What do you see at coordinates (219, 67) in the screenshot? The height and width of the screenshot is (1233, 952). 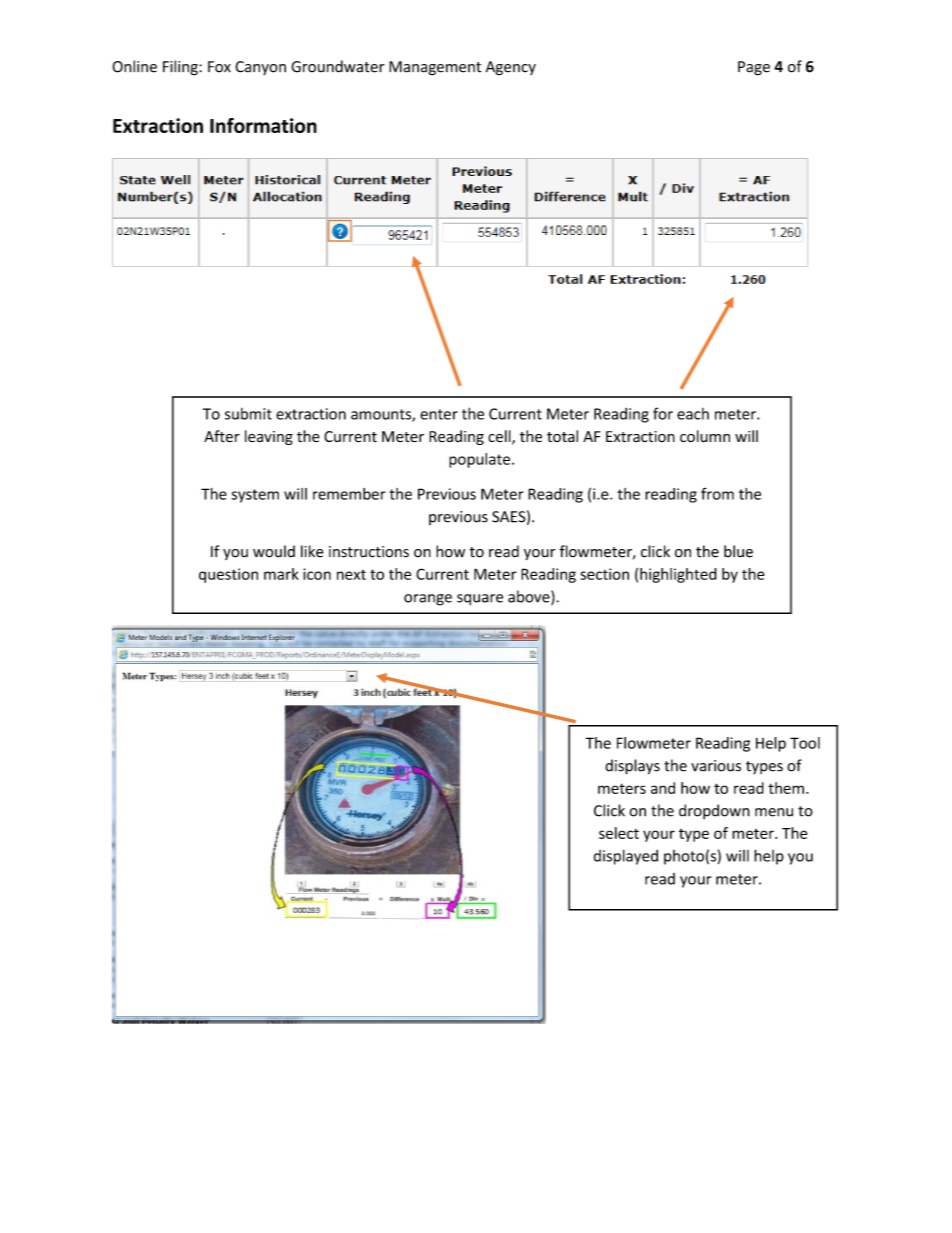 I see `Fox` at bounding box center [219, 67].
